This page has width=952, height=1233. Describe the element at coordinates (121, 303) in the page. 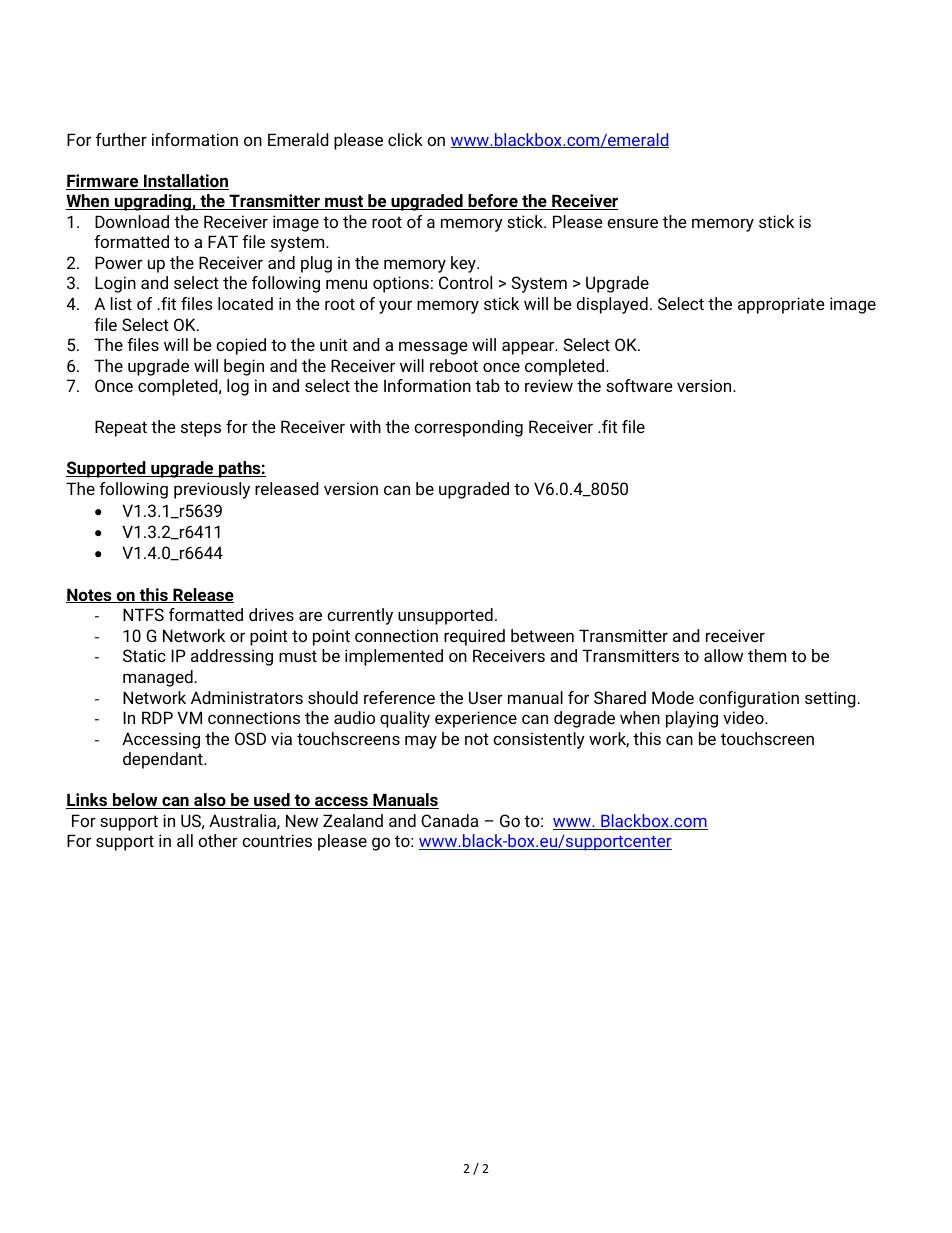

I see `list` at that location.
